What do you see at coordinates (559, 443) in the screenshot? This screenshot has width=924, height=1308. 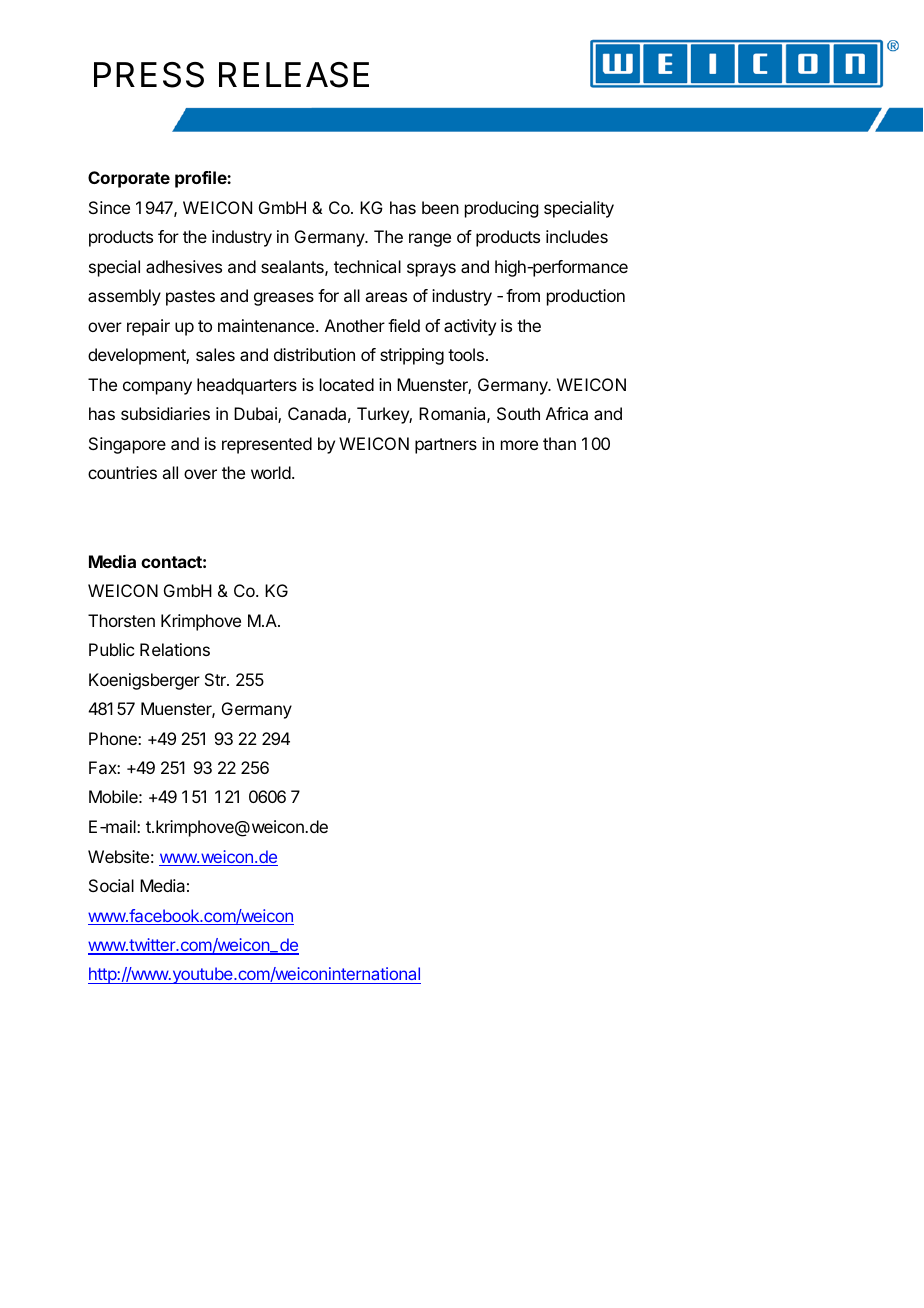 I see `than` at bounding box center [559, 443].
